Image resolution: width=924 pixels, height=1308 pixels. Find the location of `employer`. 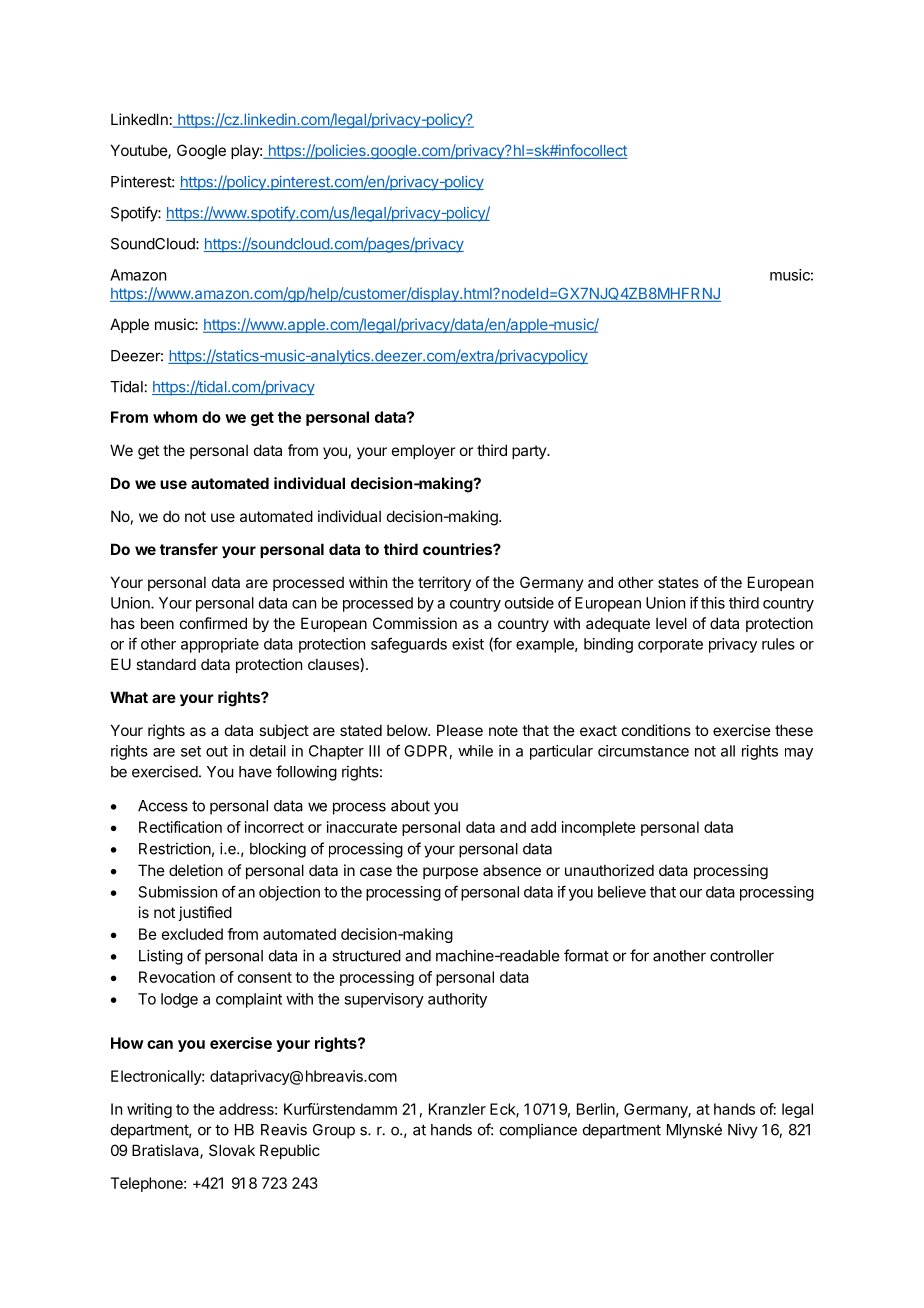

employer is located at coordinates (423, 451).
